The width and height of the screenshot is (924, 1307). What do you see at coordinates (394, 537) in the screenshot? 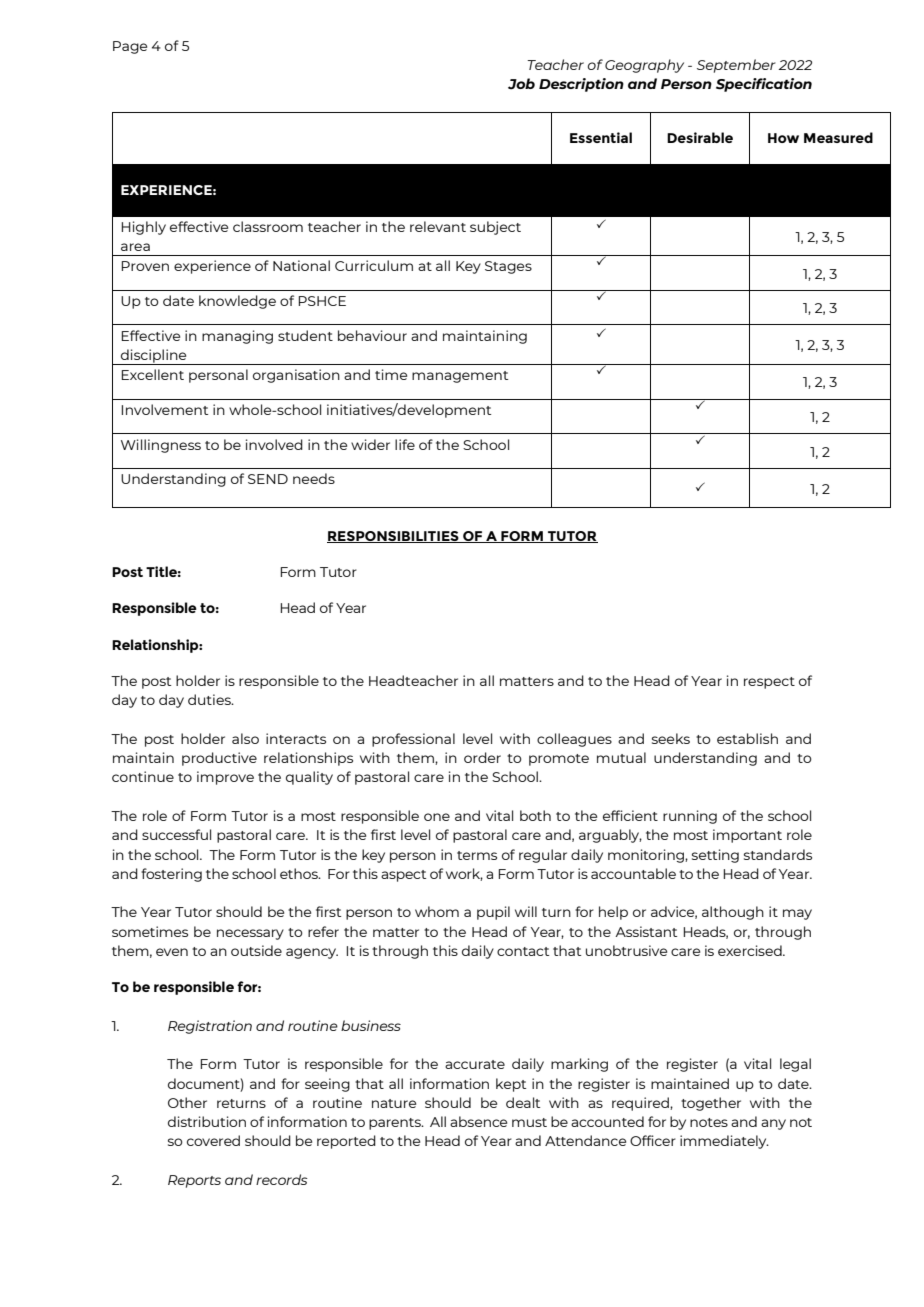
I see `RESPONSIBILITIES` at bounding box center [394, 537].
